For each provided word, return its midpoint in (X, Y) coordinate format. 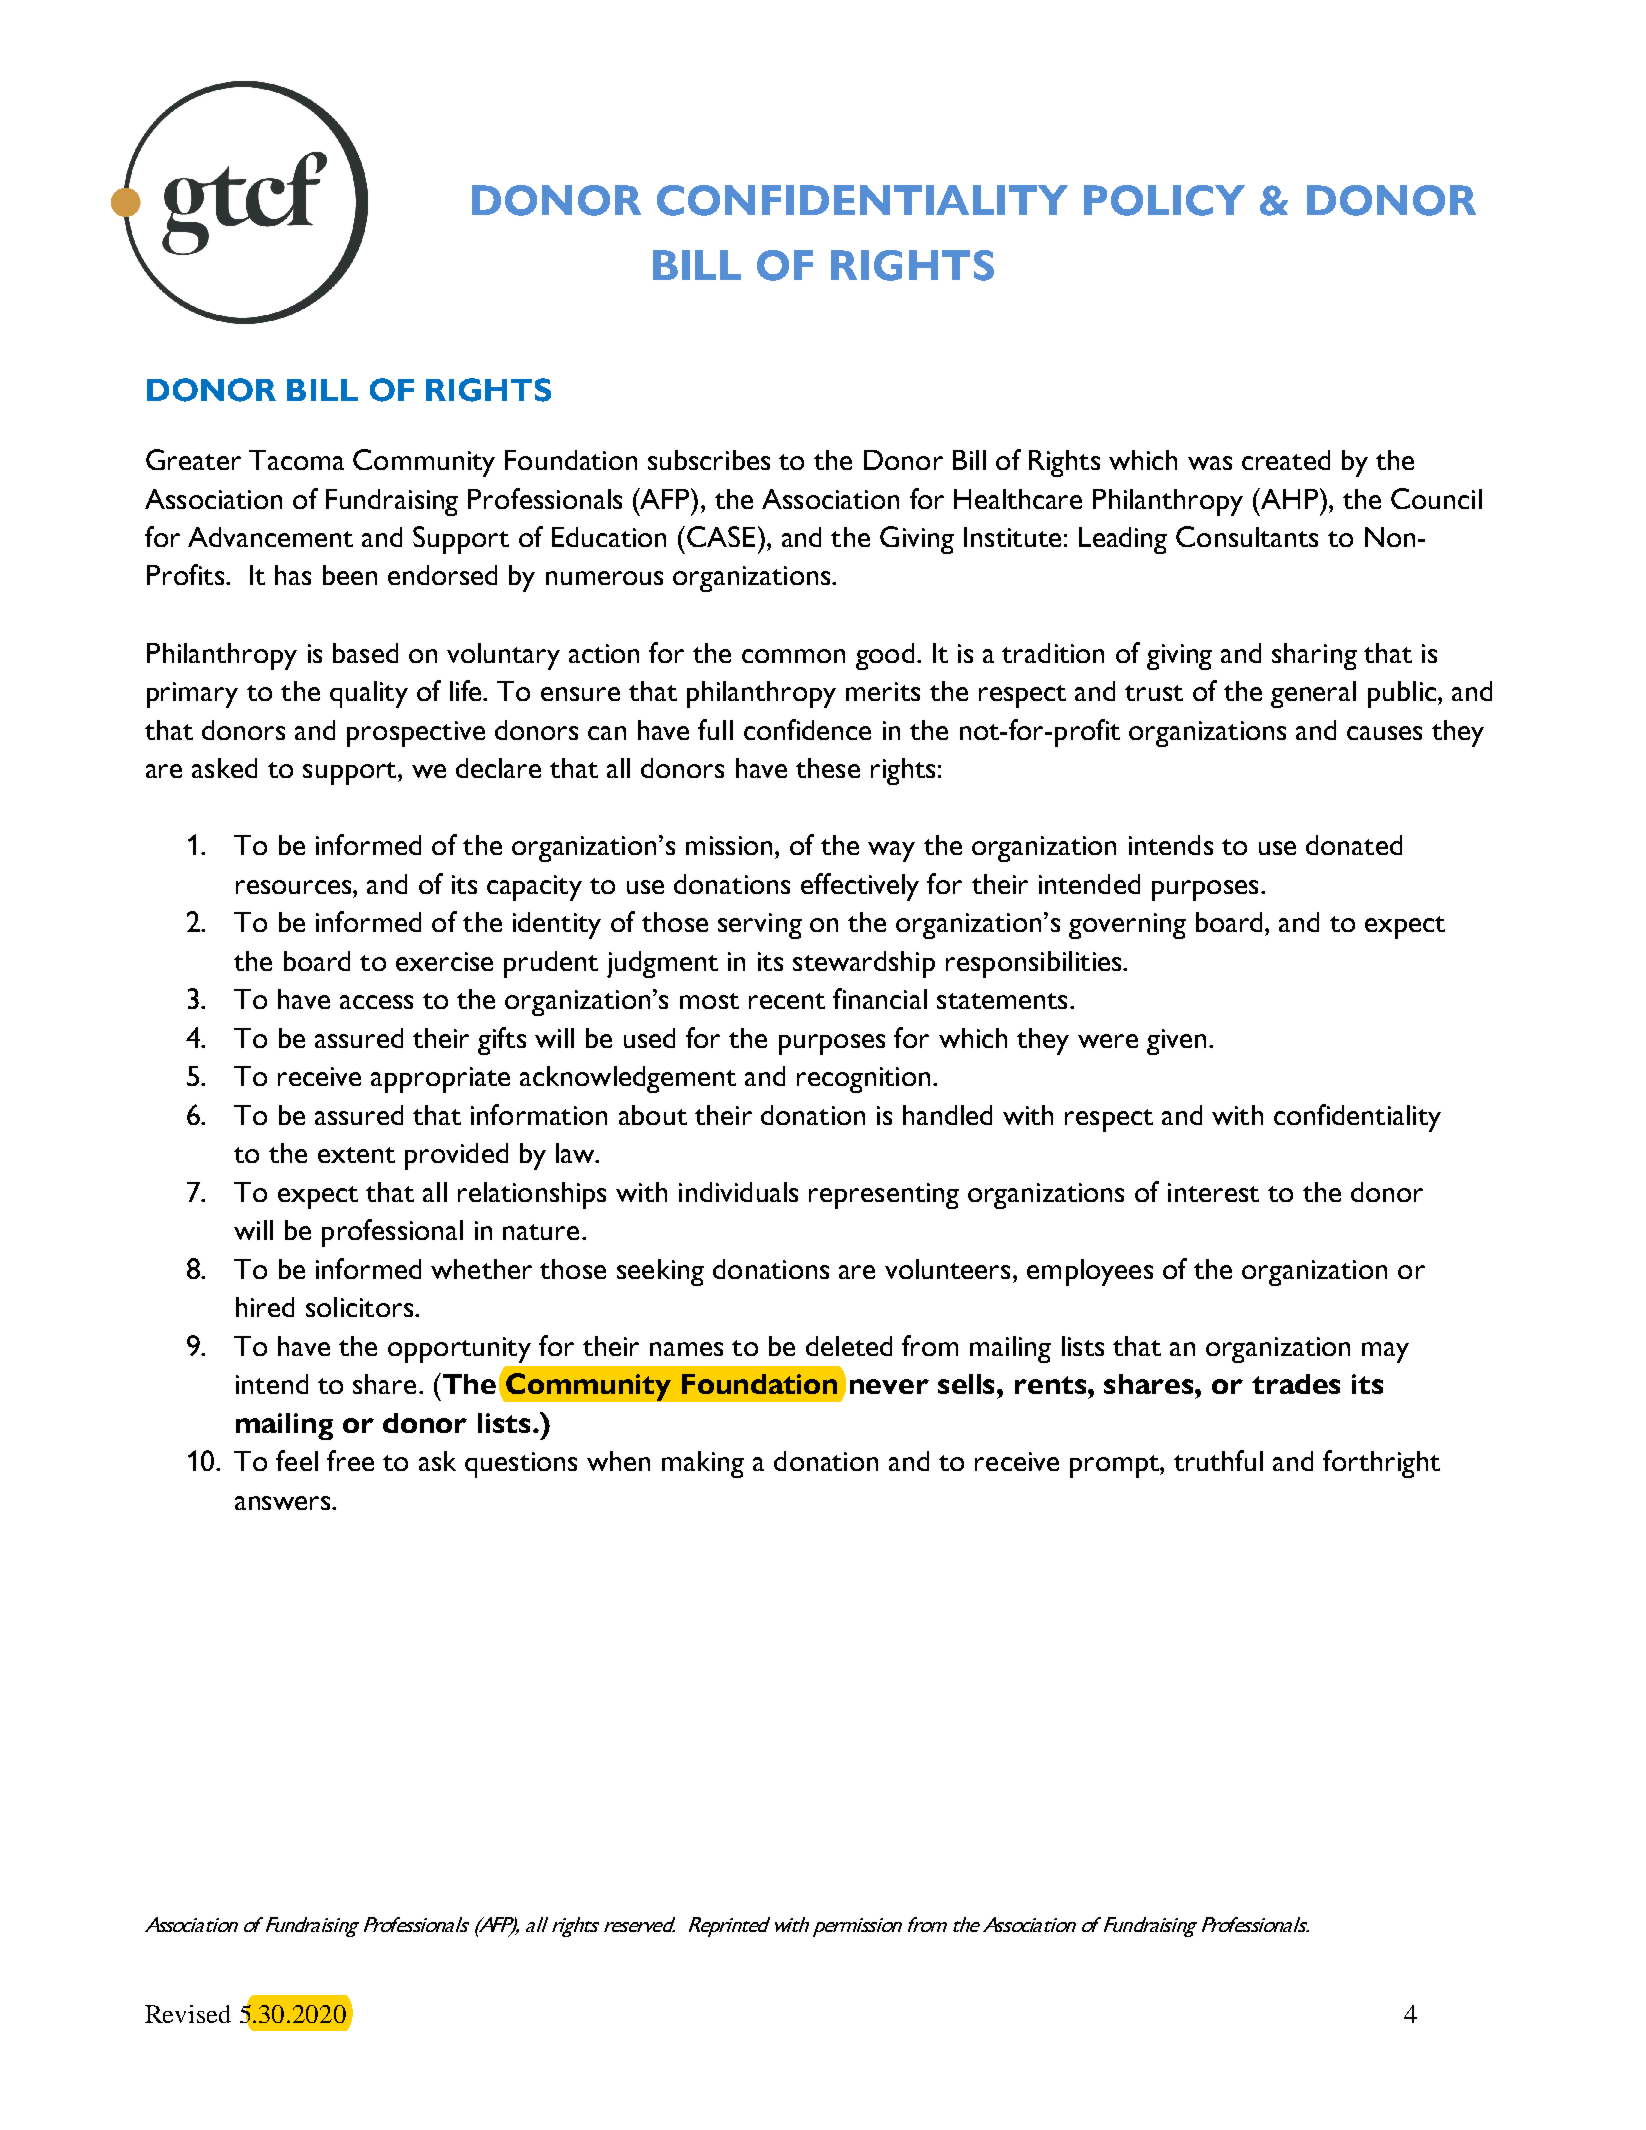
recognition (863, 1080)
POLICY (1164, 200)
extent (356, 1155)
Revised (188, 2014)
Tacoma (296, 460)
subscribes (709, 460)
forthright (1381, 1464)
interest (1213, 1192)
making (703, 1464)
